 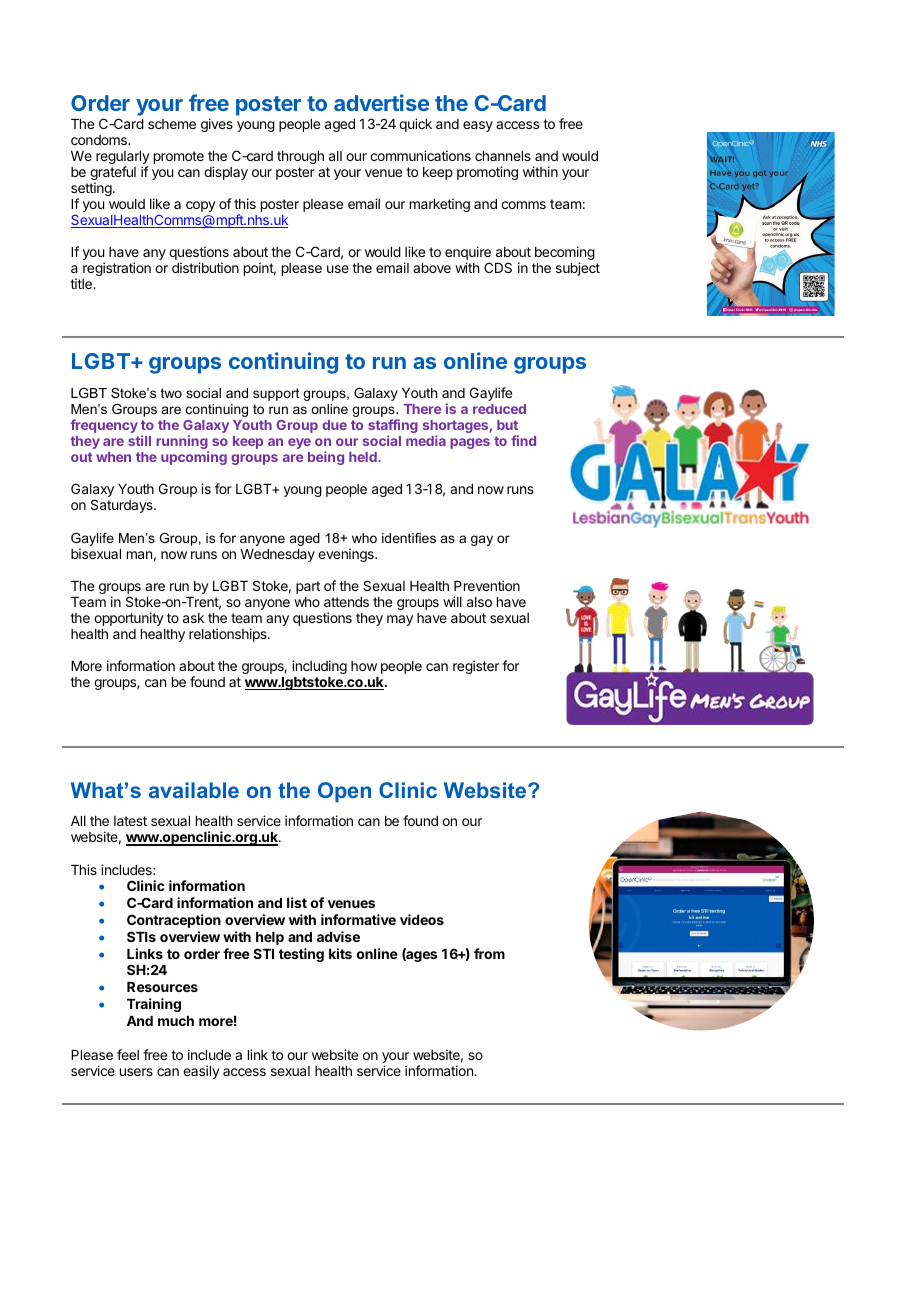 I want to click on find, so click(x=523, y=440).
